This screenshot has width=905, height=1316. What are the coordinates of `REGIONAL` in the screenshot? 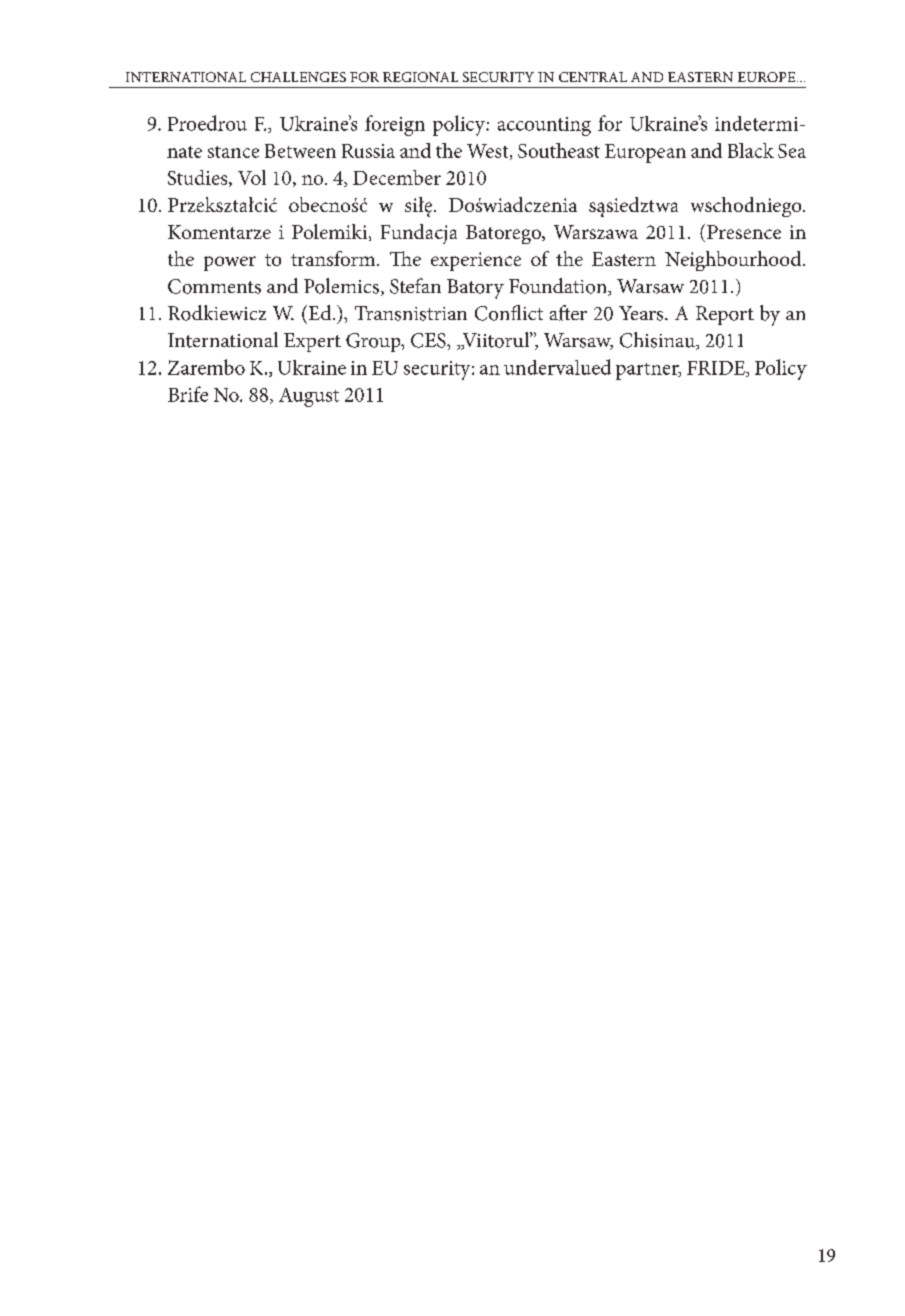 It's located at (420, 77).
